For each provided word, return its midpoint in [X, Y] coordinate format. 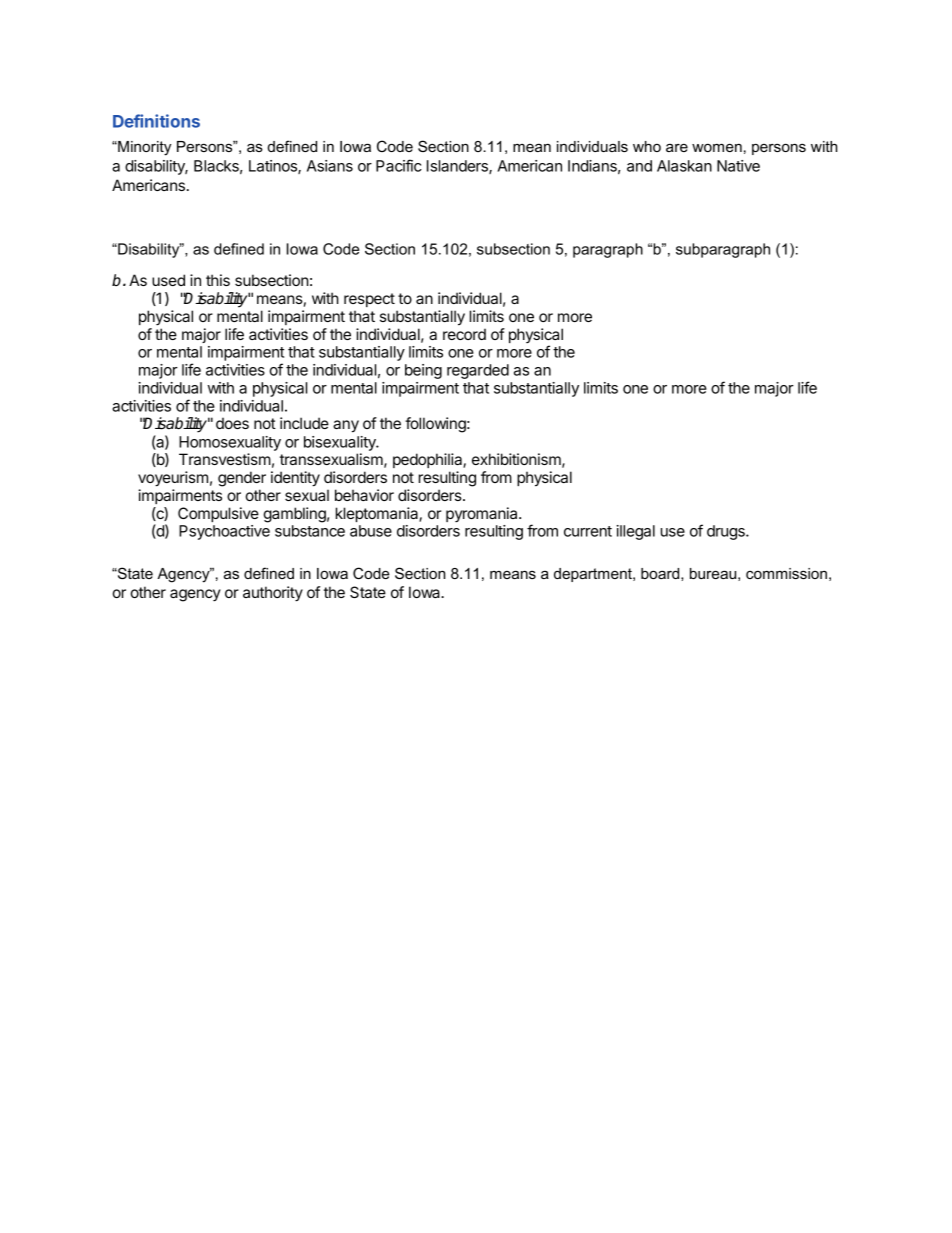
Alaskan [684, 166]
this [218, 280]
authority [273, 594]
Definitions [156, 121]
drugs [727, 532]
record [464, 334]
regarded [478, 371]
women [717, 147]
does [232, 423]
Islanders [458, 167]
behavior [364, 495]
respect [369, 300]
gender [242, 479]
